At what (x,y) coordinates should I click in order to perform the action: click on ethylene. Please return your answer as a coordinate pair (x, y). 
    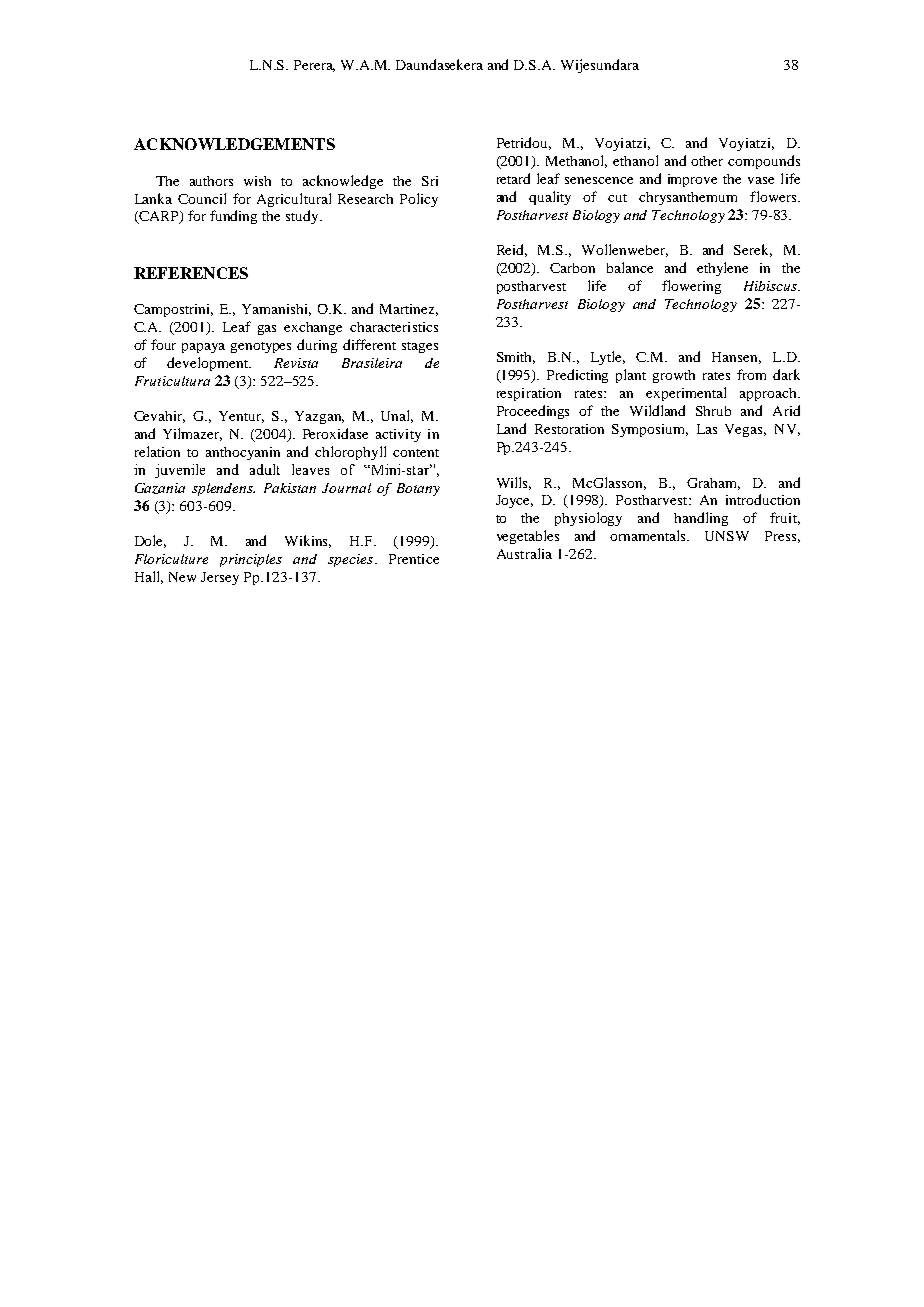
    Looking at the image, I should click on (722, 269).
